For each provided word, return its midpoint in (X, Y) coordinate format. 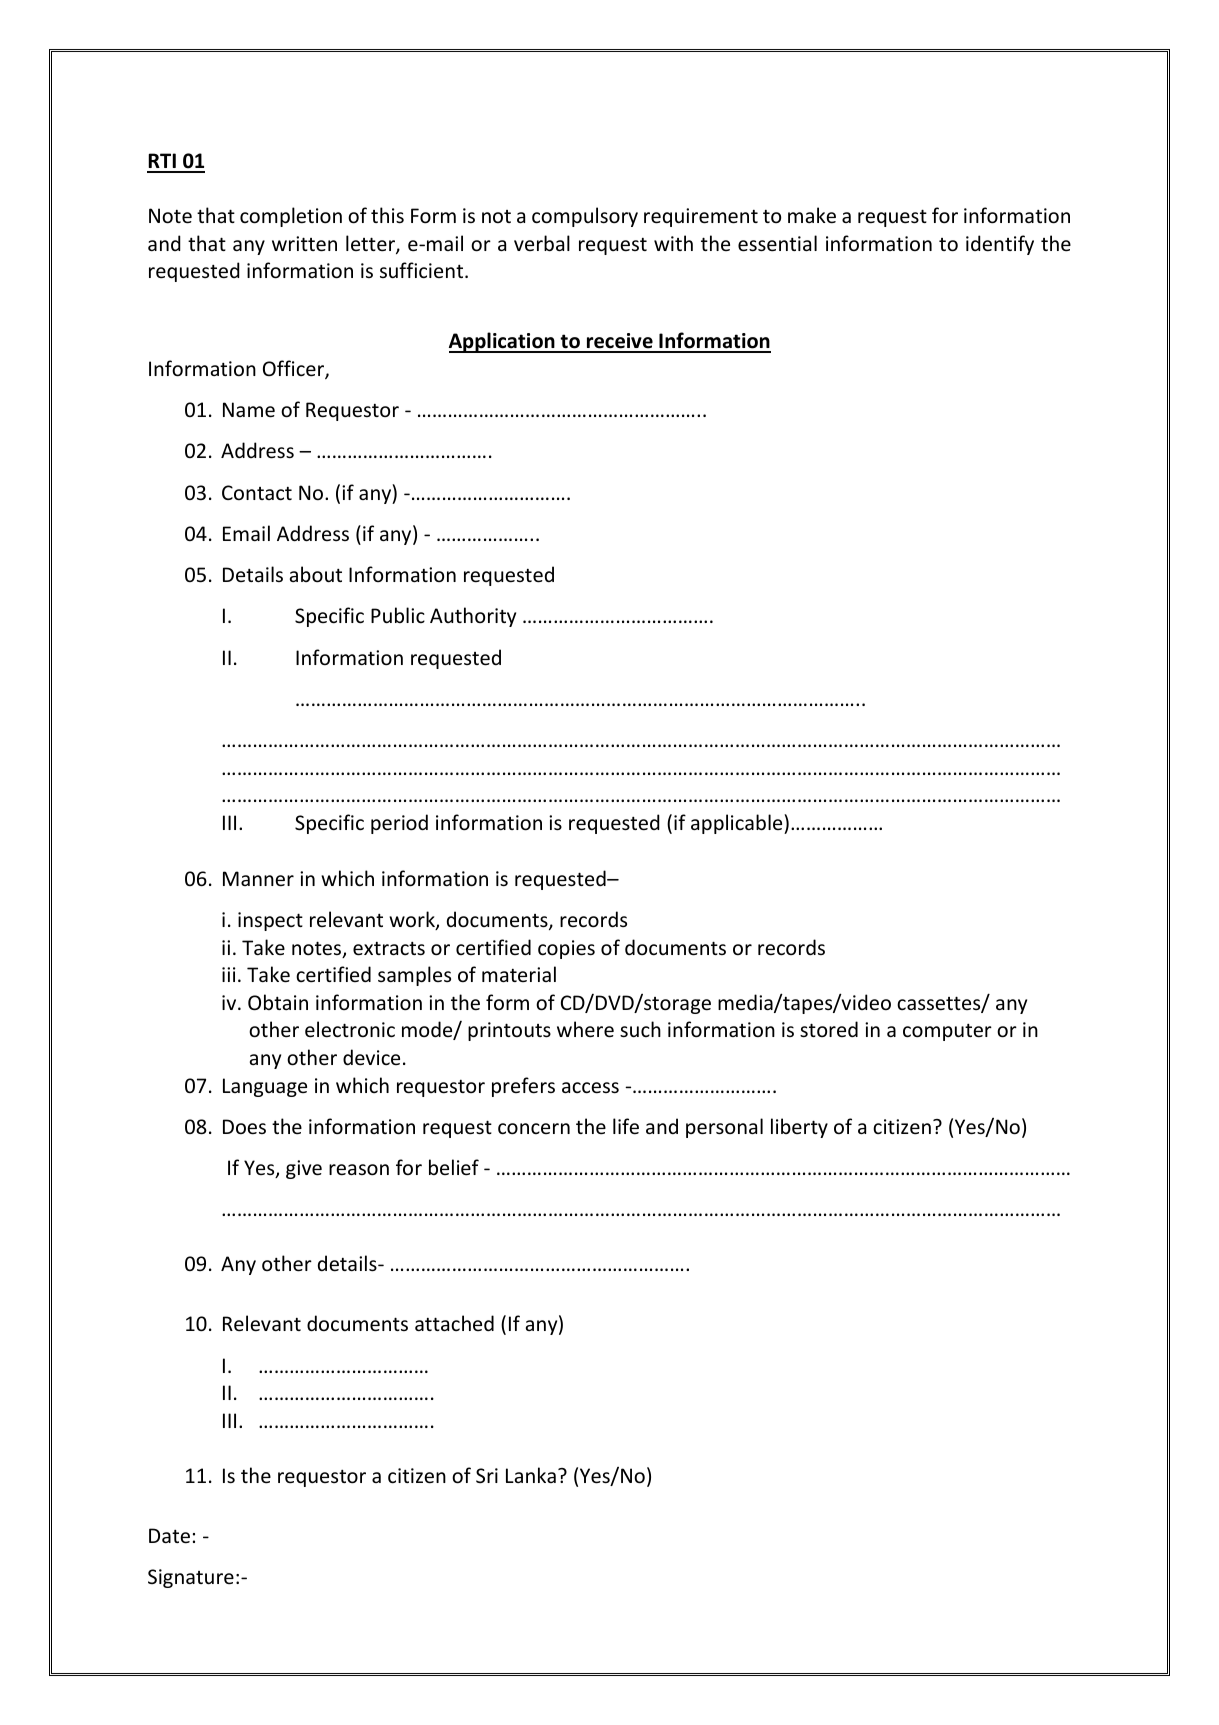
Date (169, 1536)
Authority (473, 617)
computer (947, 1032)
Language (265, 1087)
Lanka (531, 1475)
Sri (487, 1476)
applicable (738, 824)
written (304, 244)
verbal (542, 243)
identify (1000, 245)
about (316, 574)
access (590, 1088)
